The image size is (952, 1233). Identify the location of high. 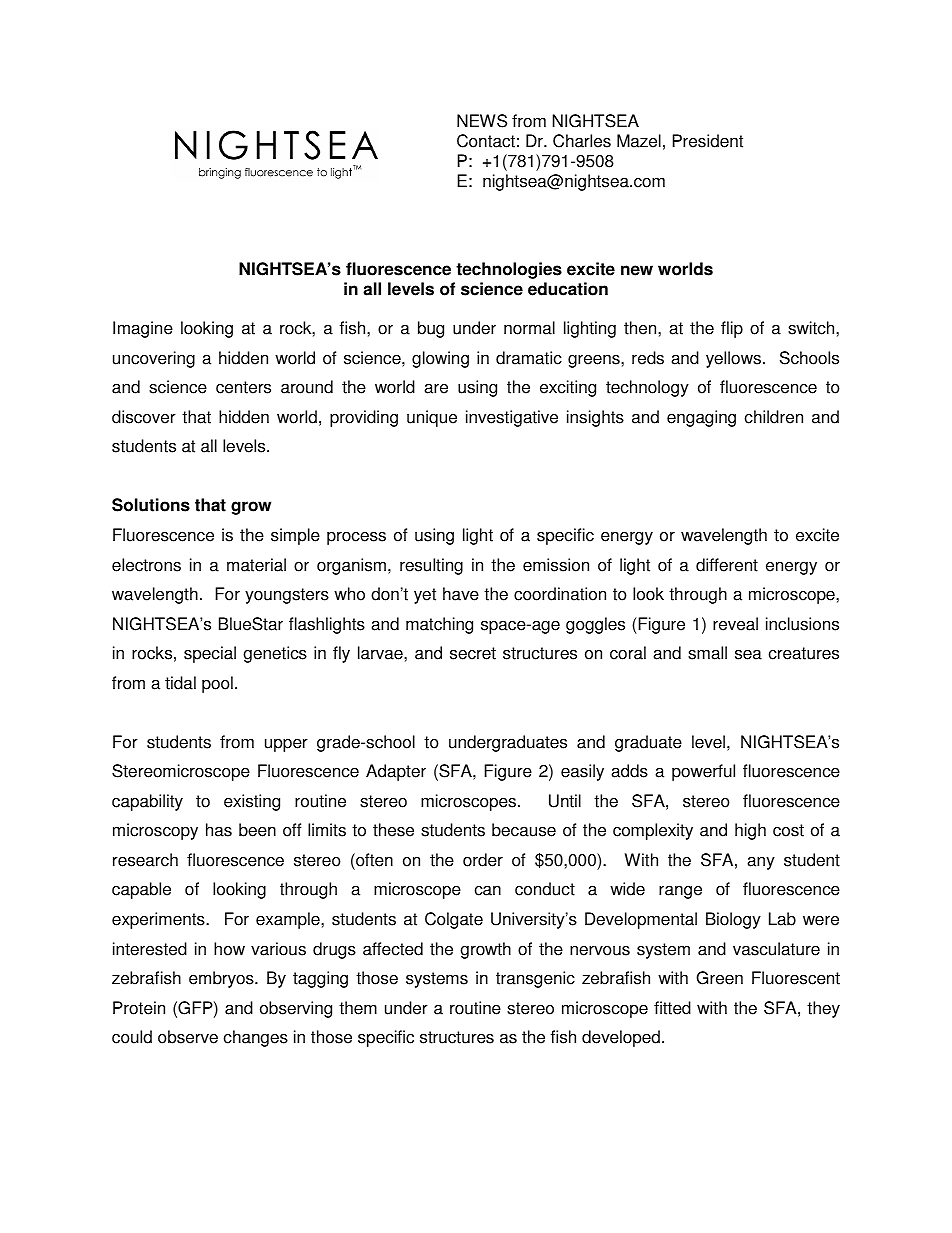
(750, 831).
